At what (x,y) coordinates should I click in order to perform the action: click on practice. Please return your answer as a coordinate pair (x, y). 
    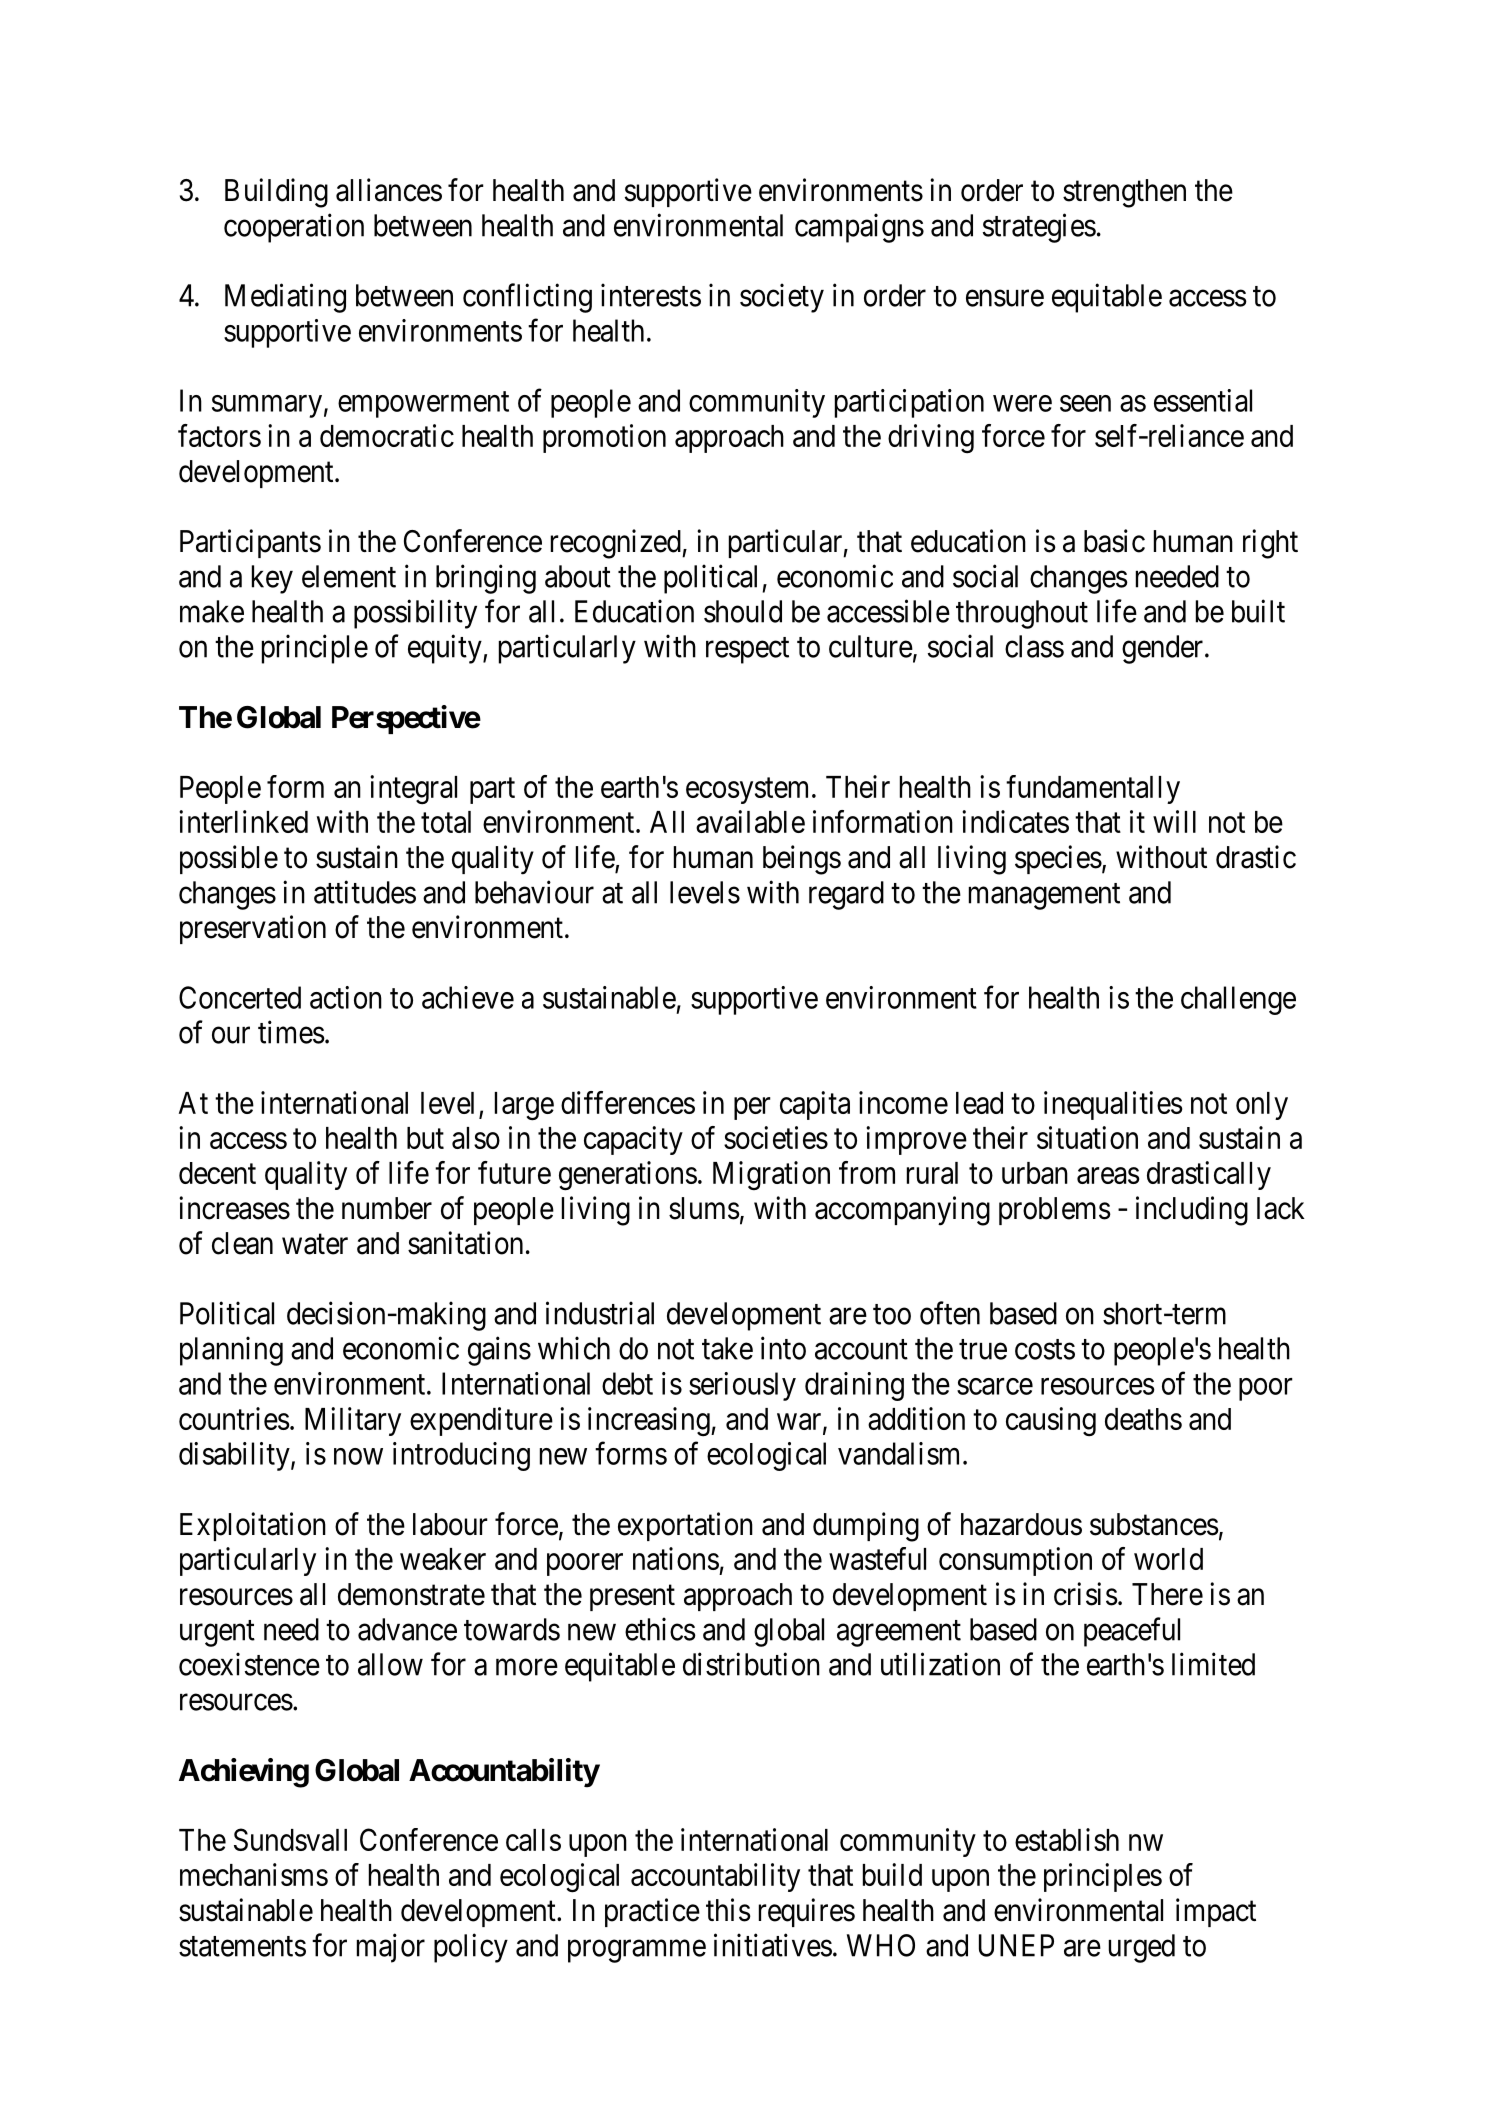
    Looking at the image, I should click on (652, 1912).
